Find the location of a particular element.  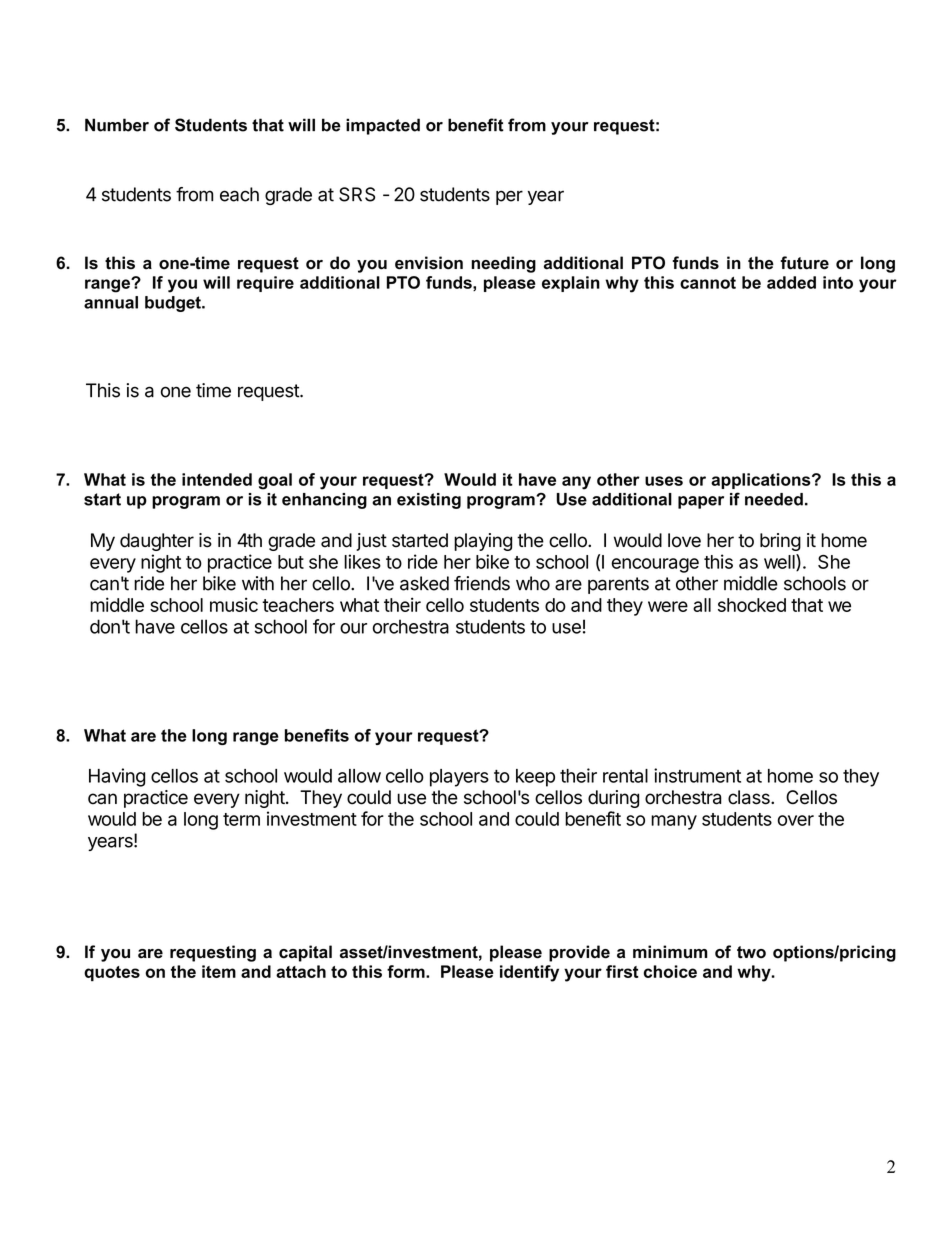

impacted is located at coordinates (383, 126).
